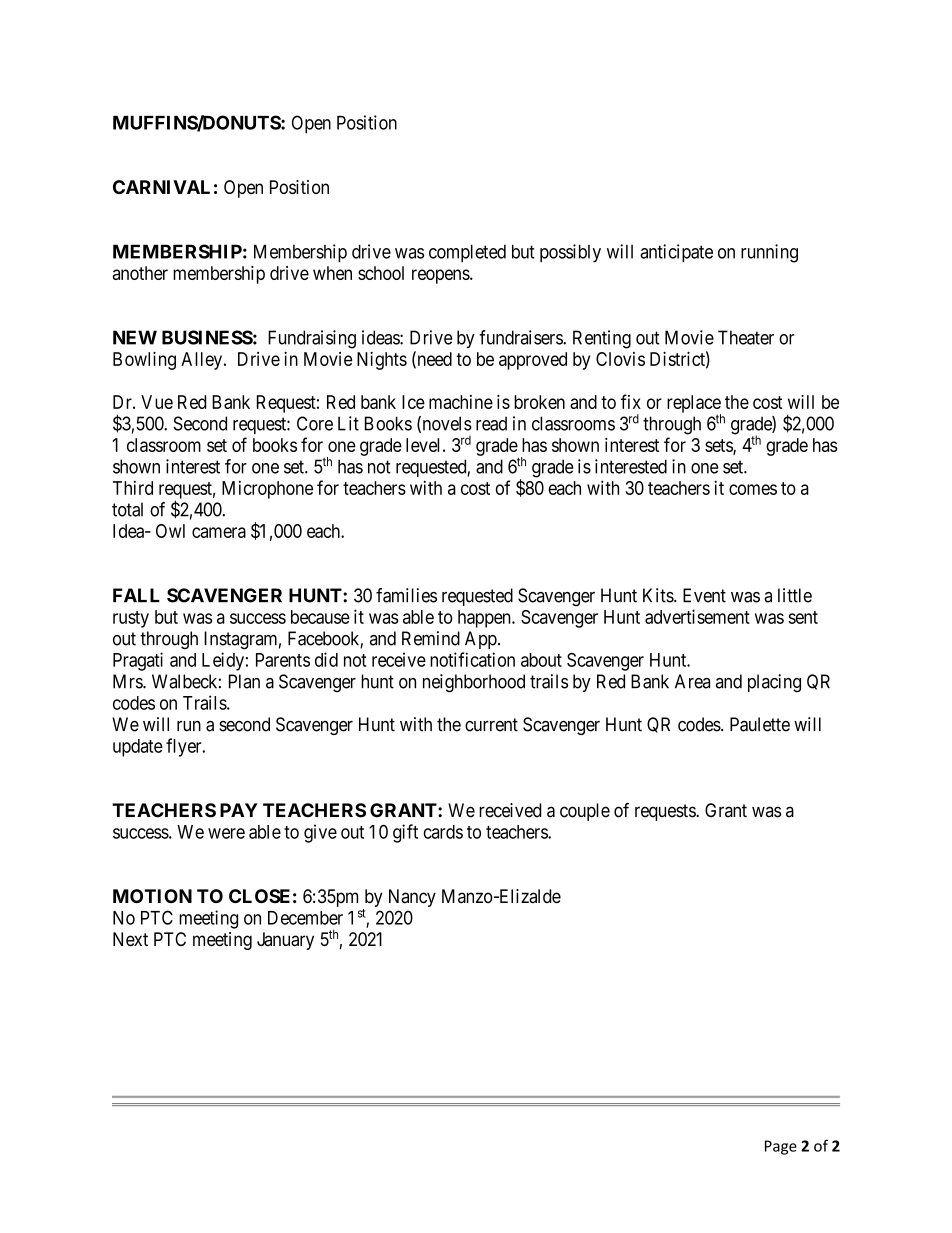  I want to click on couple, so click(585, 812).
